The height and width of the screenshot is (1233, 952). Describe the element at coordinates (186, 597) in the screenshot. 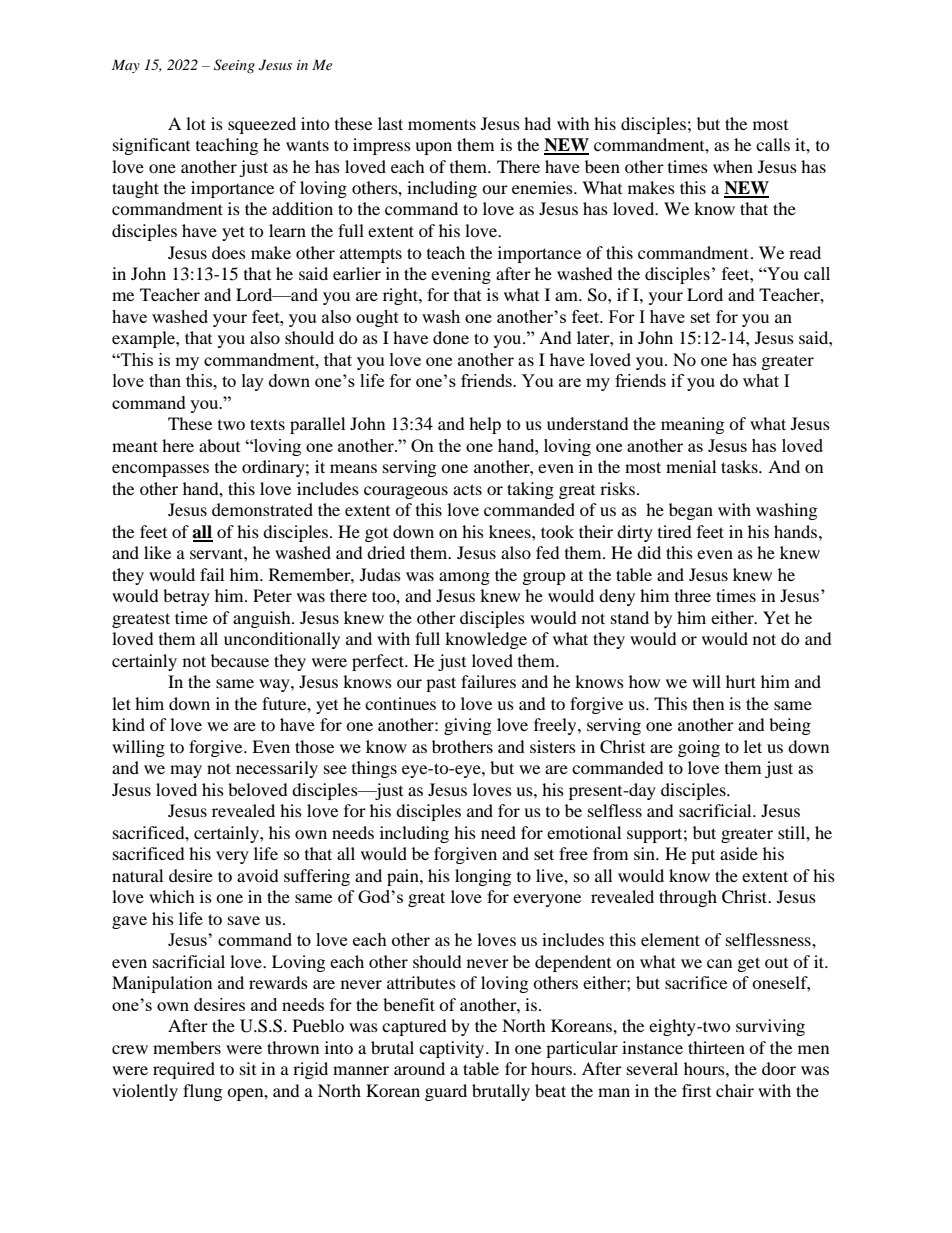

I see `betray` at that location.
